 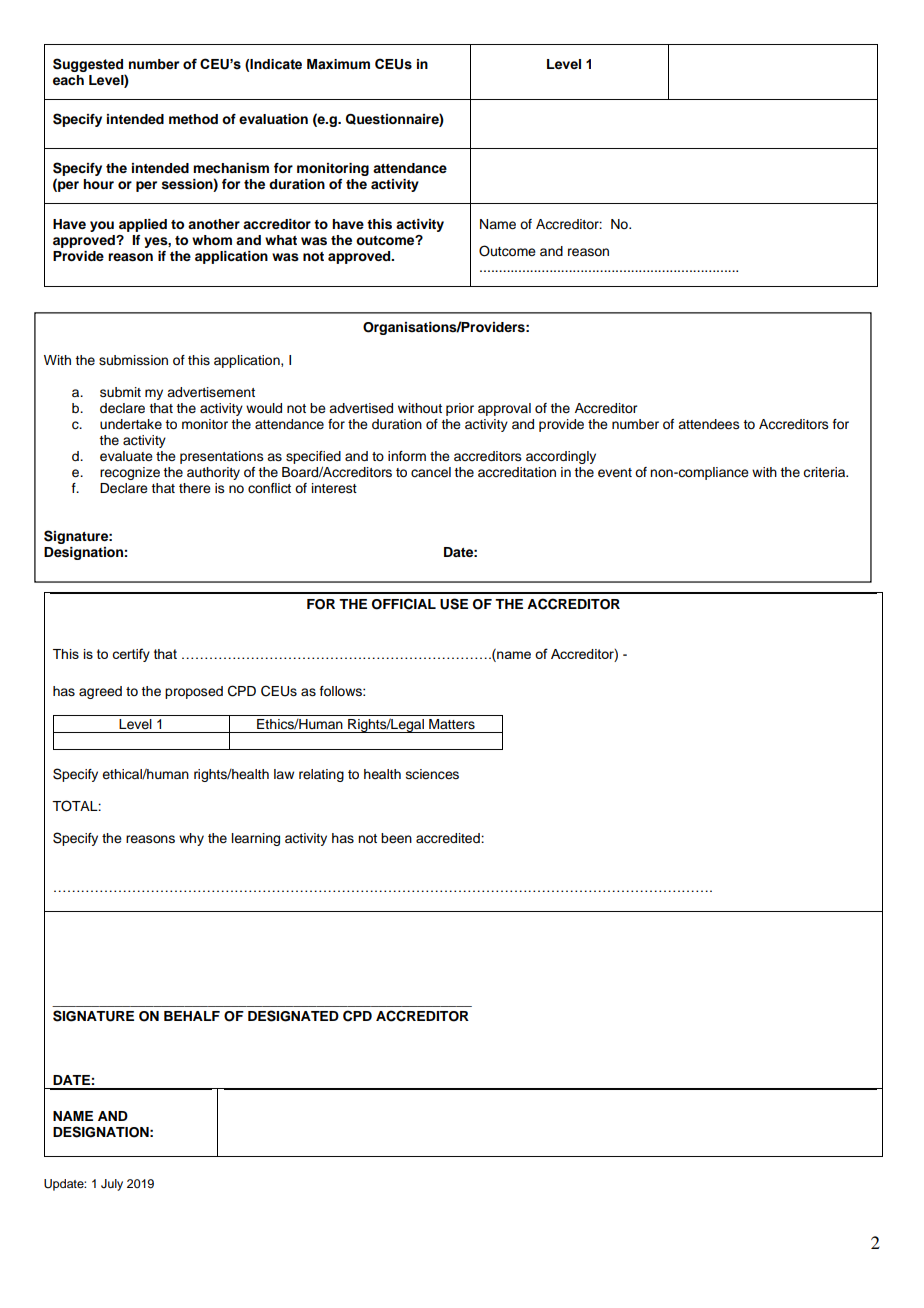 I want to click on why, so click(x=191, y=839).
